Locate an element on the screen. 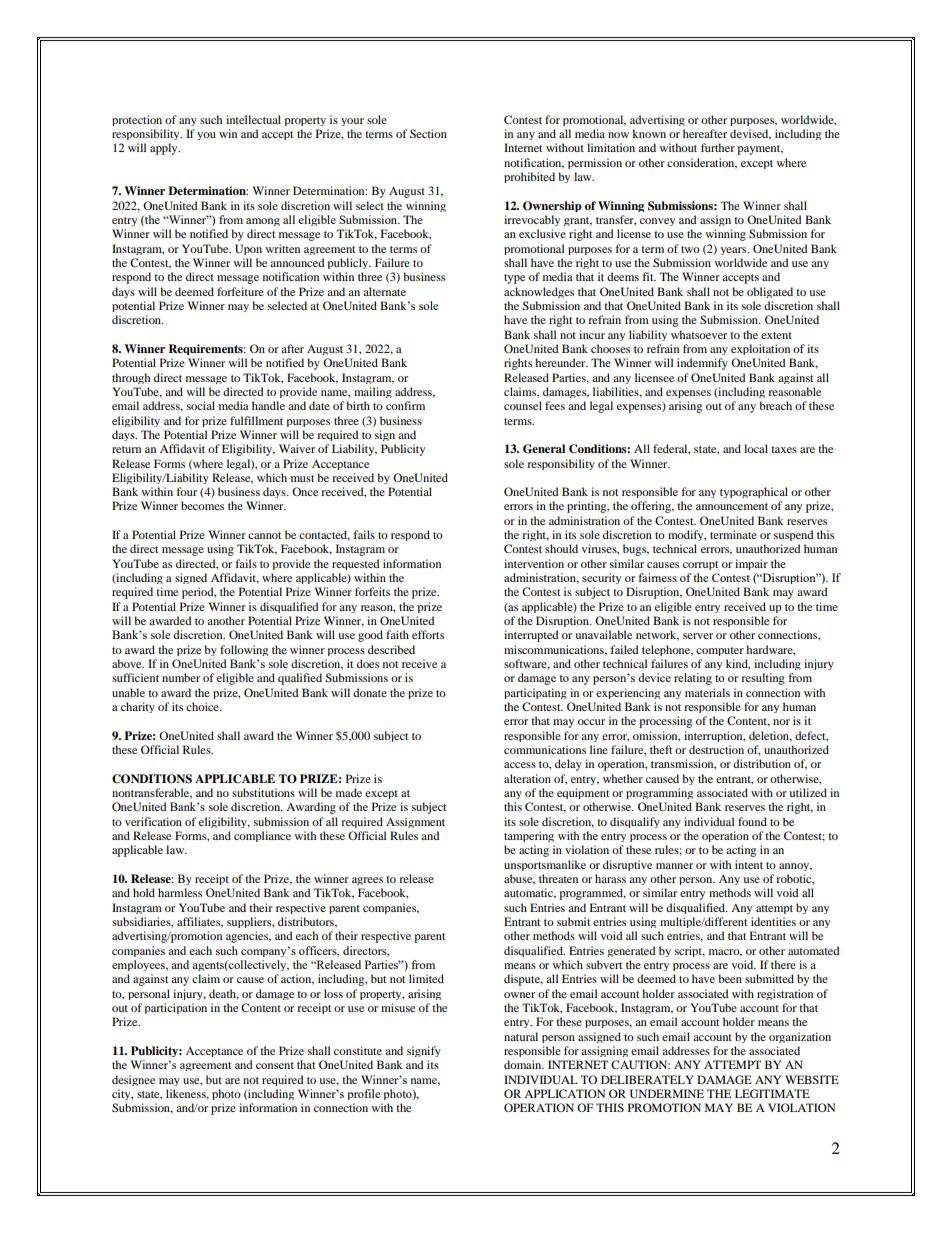 The image size is (952, 1233). found is located at coordinates (752, 821).
